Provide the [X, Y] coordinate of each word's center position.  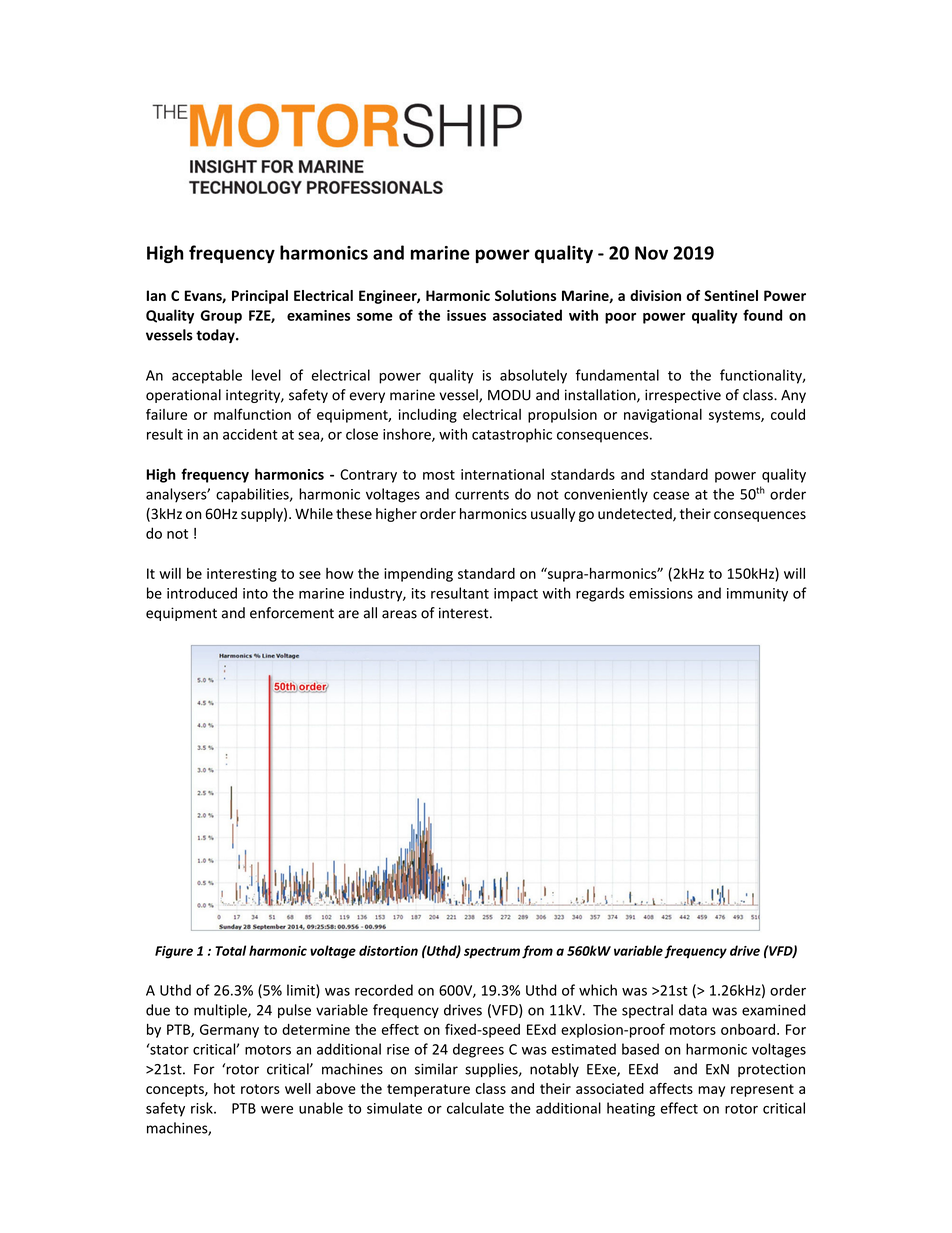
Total [230, 950]
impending [418, 575]
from [537, 952]
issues [466, 315]
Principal [260, 297]
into [255, 593]
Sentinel [731, 295]
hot [224, 1088]
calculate [475, 1108]
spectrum [492, 953]
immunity [757, 595]
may [711, 1091]
